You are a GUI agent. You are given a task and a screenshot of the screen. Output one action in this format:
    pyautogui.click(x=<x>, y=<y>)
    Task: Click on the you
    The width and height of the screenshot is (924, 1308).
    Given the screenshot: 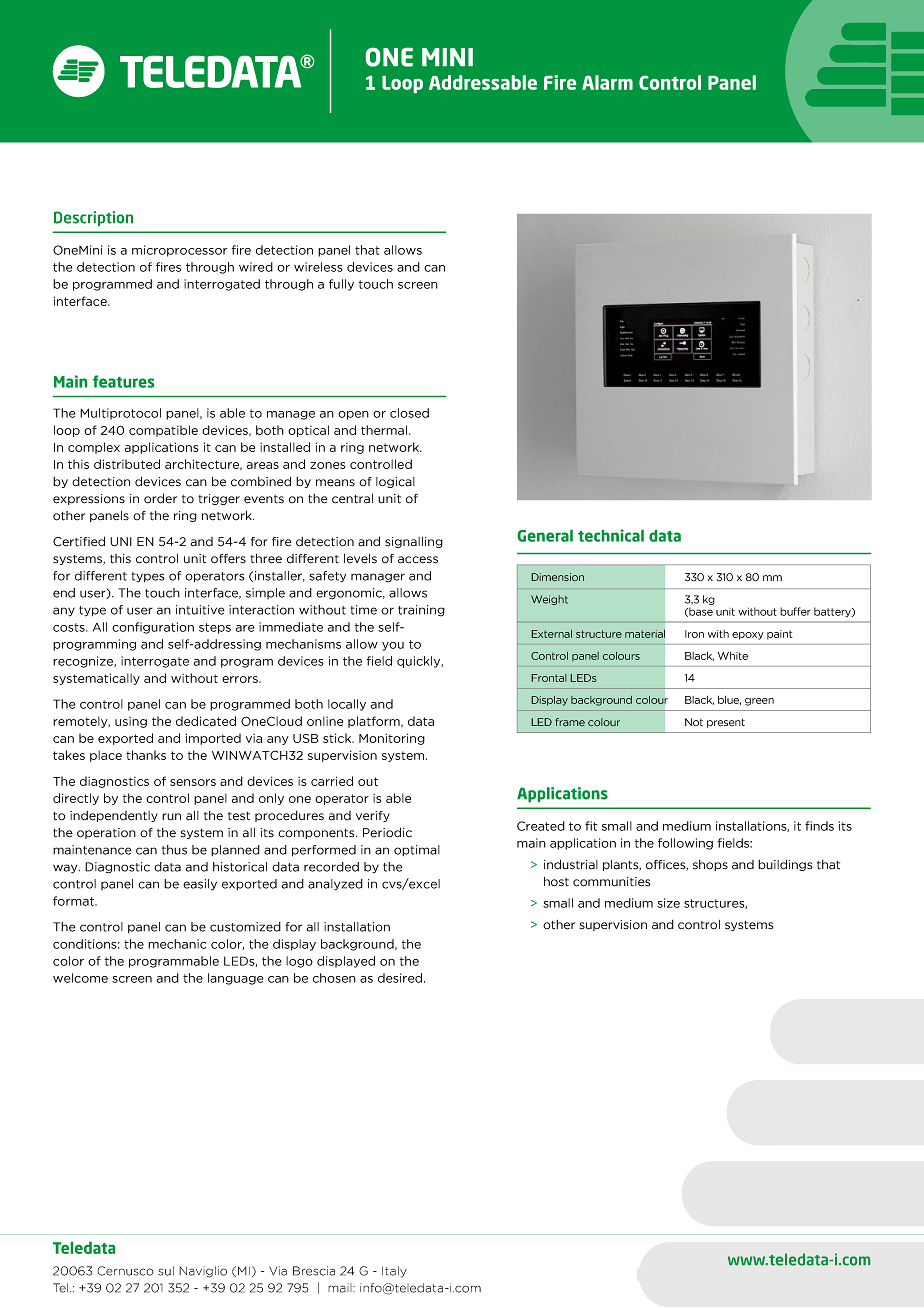 What is the action you would take?
    pyautogui.click(x=393, y=646)
